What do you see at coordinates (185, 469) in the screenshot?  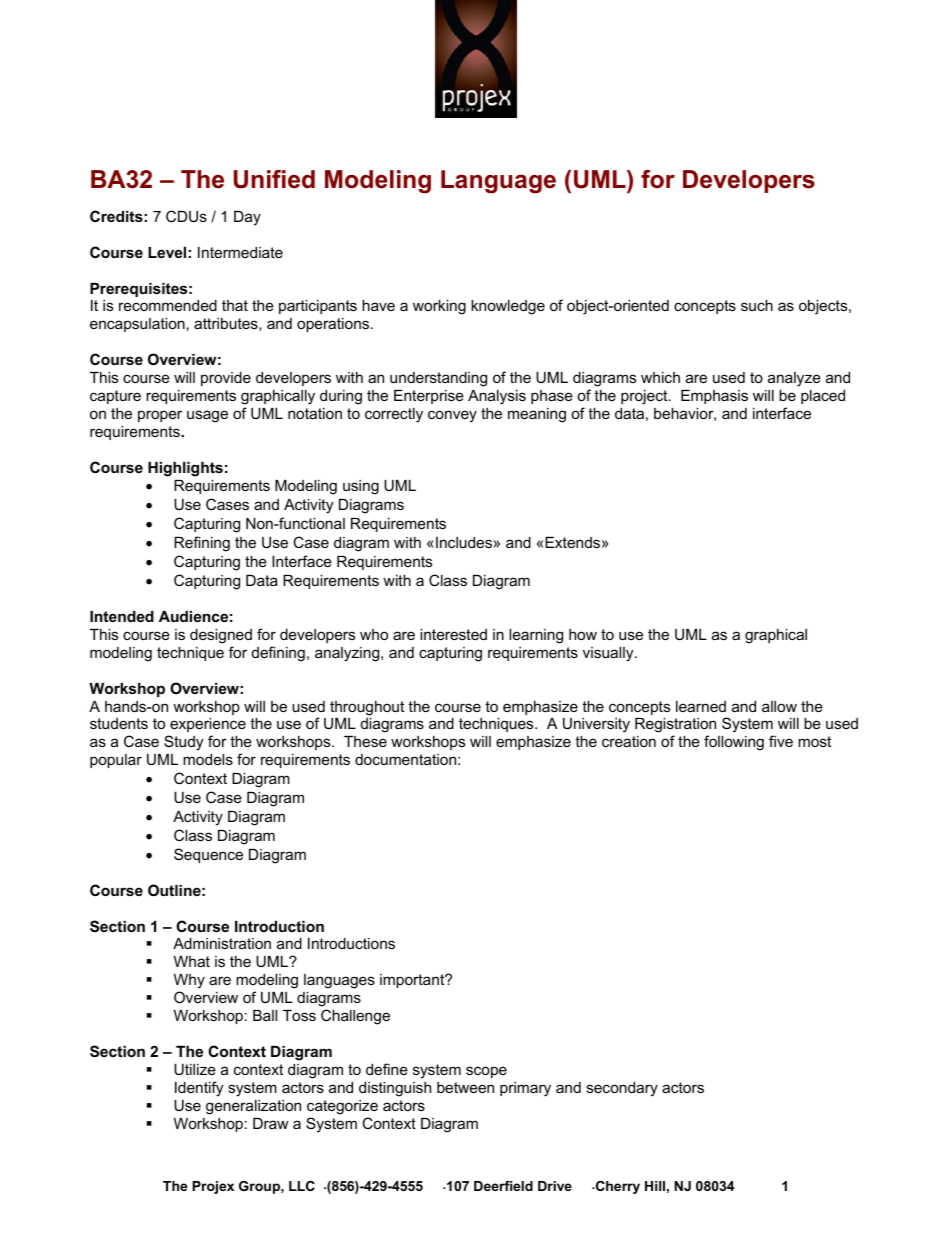 I see `Highlights` at bounding box center [185, 469].
